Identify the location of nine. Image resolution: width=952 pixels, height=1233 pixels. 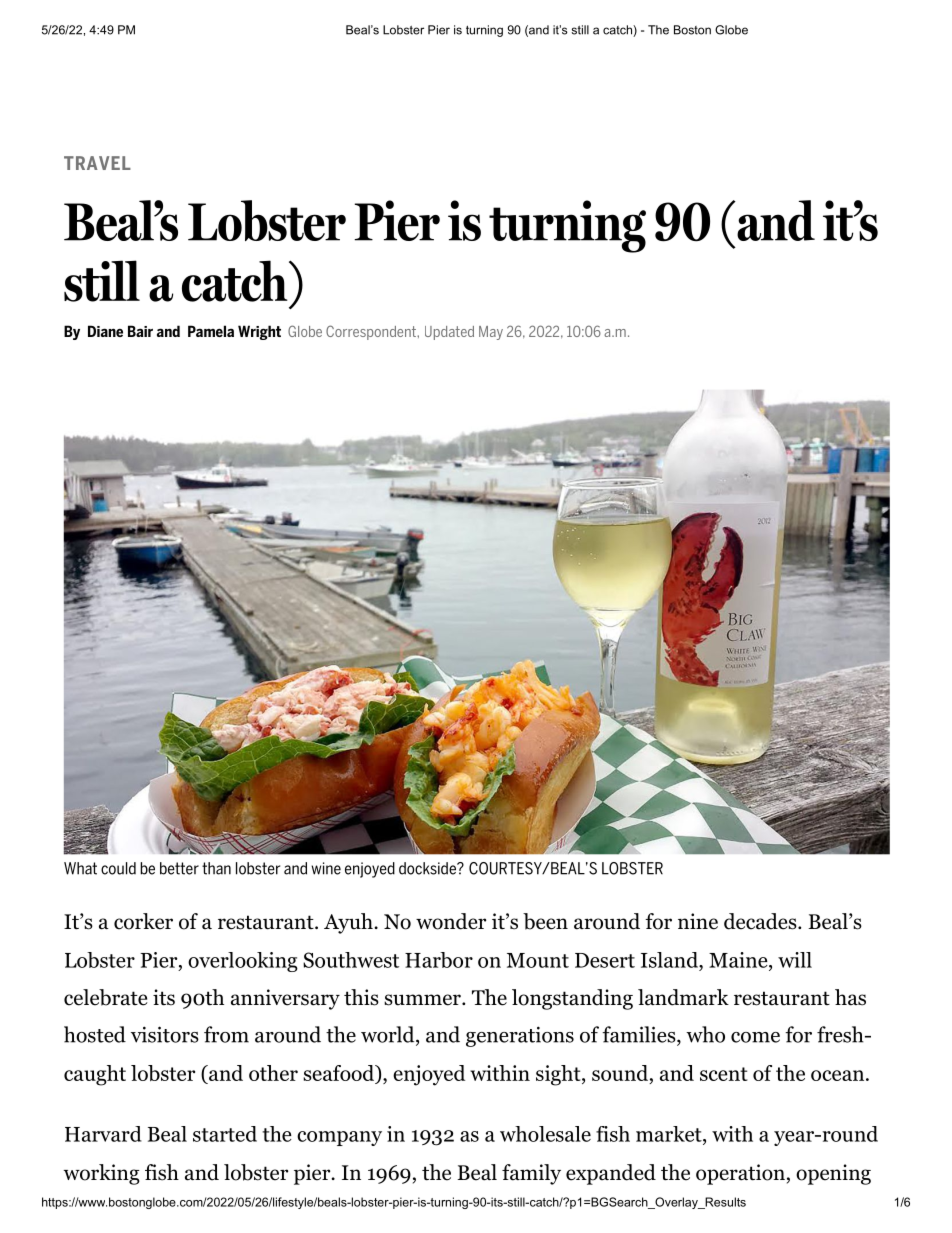
(698, 921).
